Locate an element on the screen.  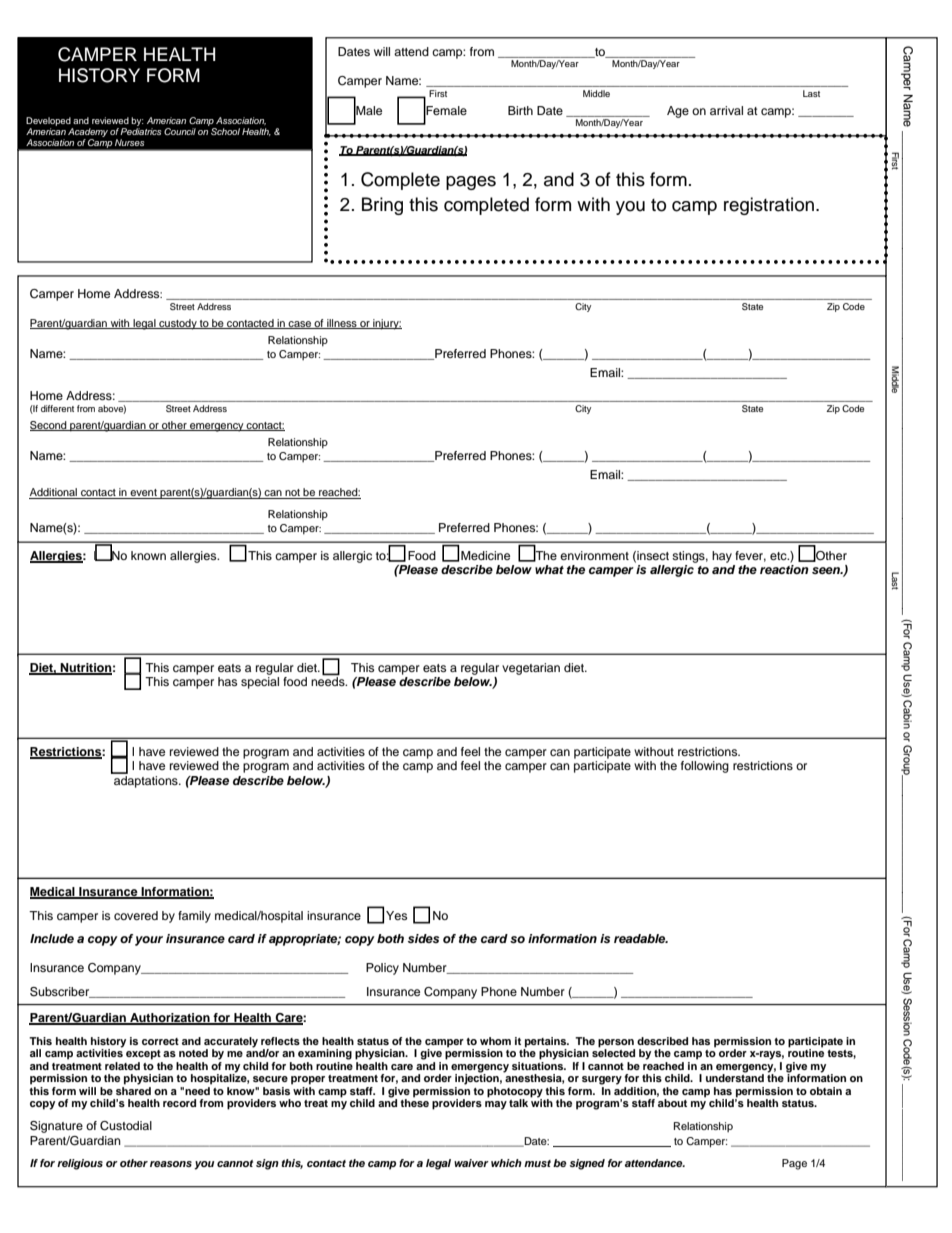
your is located at coordinates (149, 941).
